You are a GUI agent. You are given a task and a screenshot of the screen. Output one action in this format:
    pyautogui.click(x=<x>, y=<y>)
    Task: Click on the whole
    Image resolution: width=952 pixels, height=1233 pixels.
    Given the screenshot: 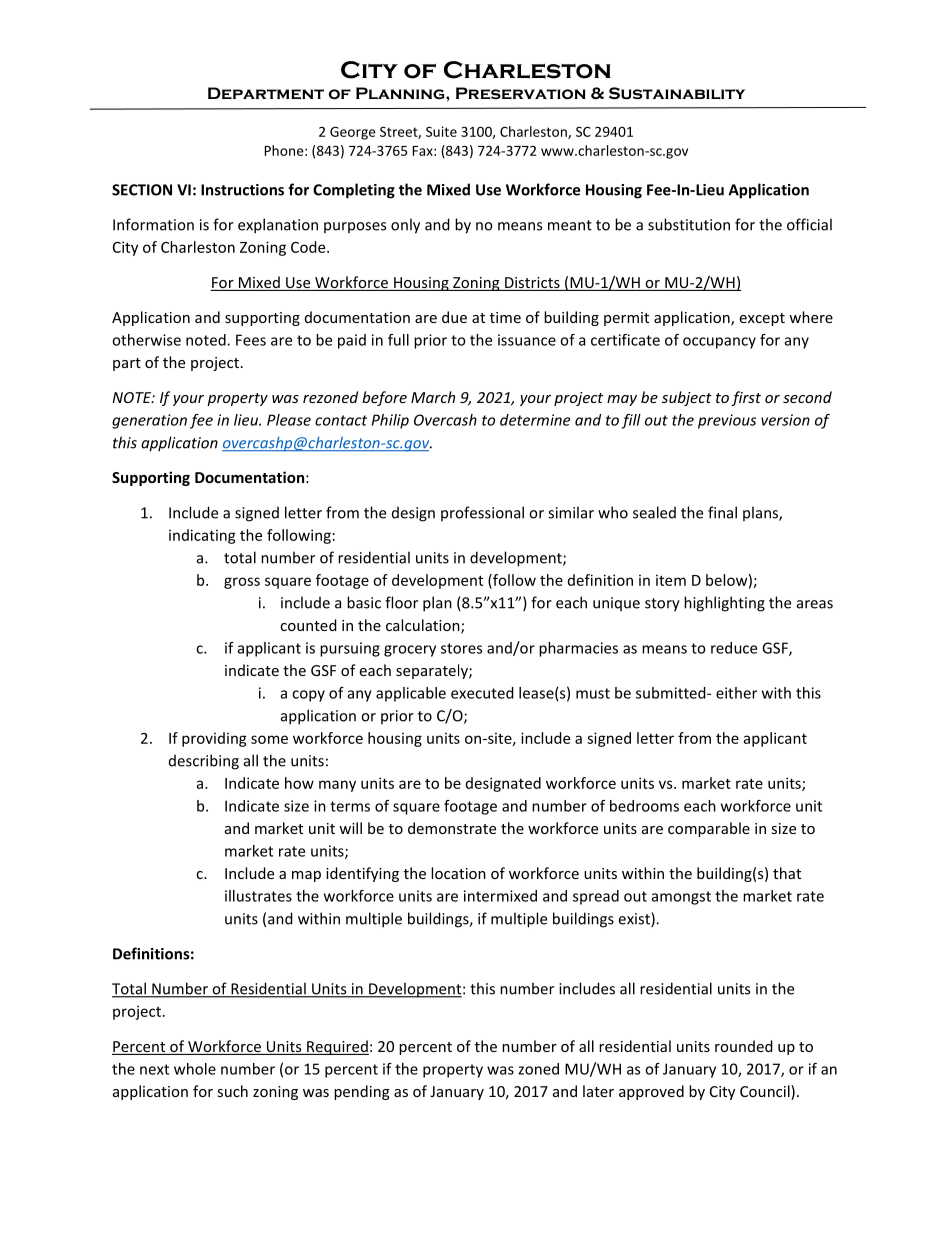 What is the action you would take?
    pyautogui.click(x=195, y=1069)
